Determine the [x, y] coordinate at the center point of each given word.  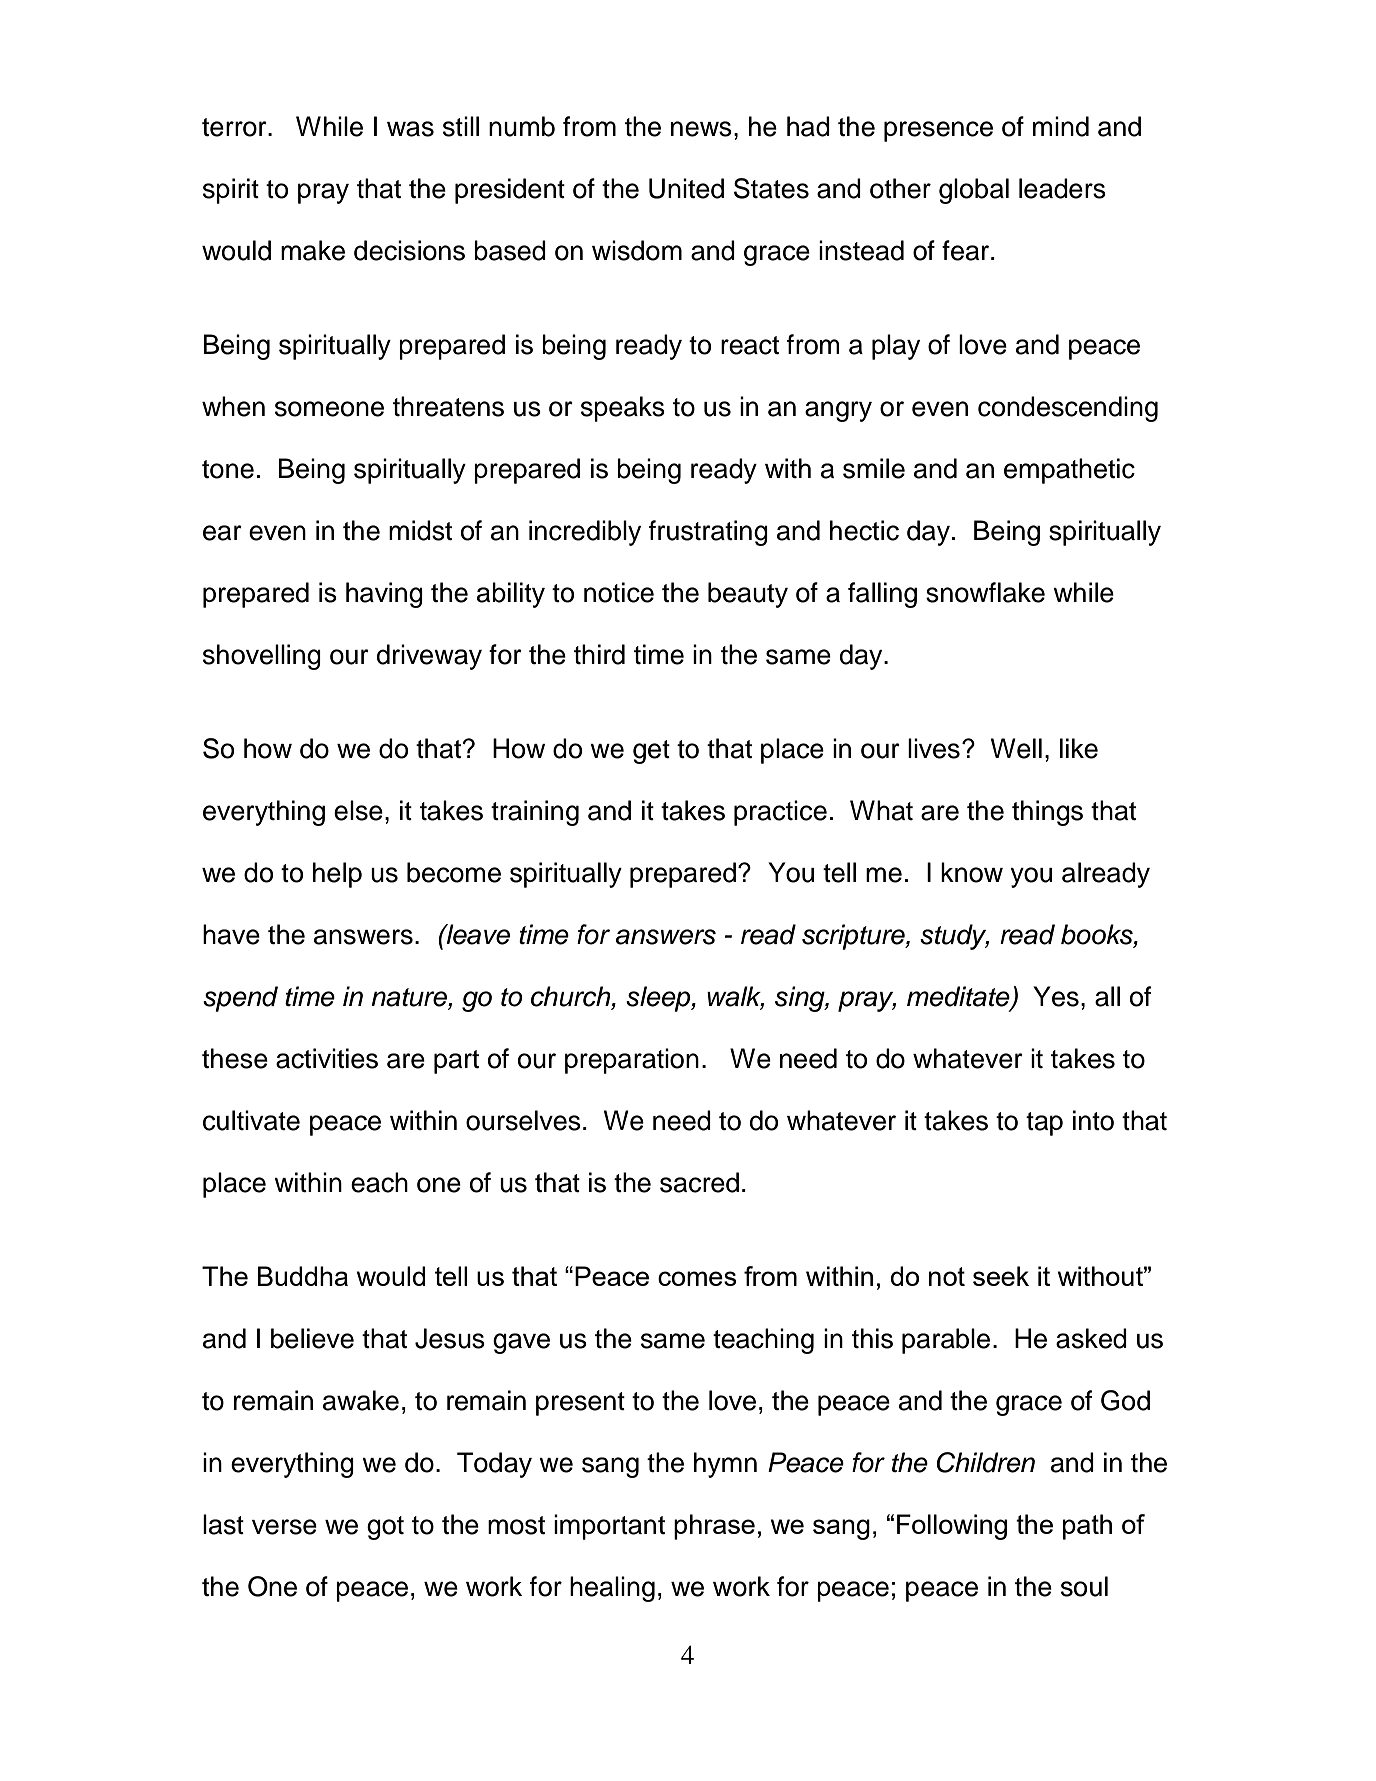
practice [780, 813]
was [410, 129]
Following [952, 1527]
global [974, 191]
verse [284, 1527]
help [337, 875]
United [686, 188]
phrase [714, 1527]
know [972, 872]
